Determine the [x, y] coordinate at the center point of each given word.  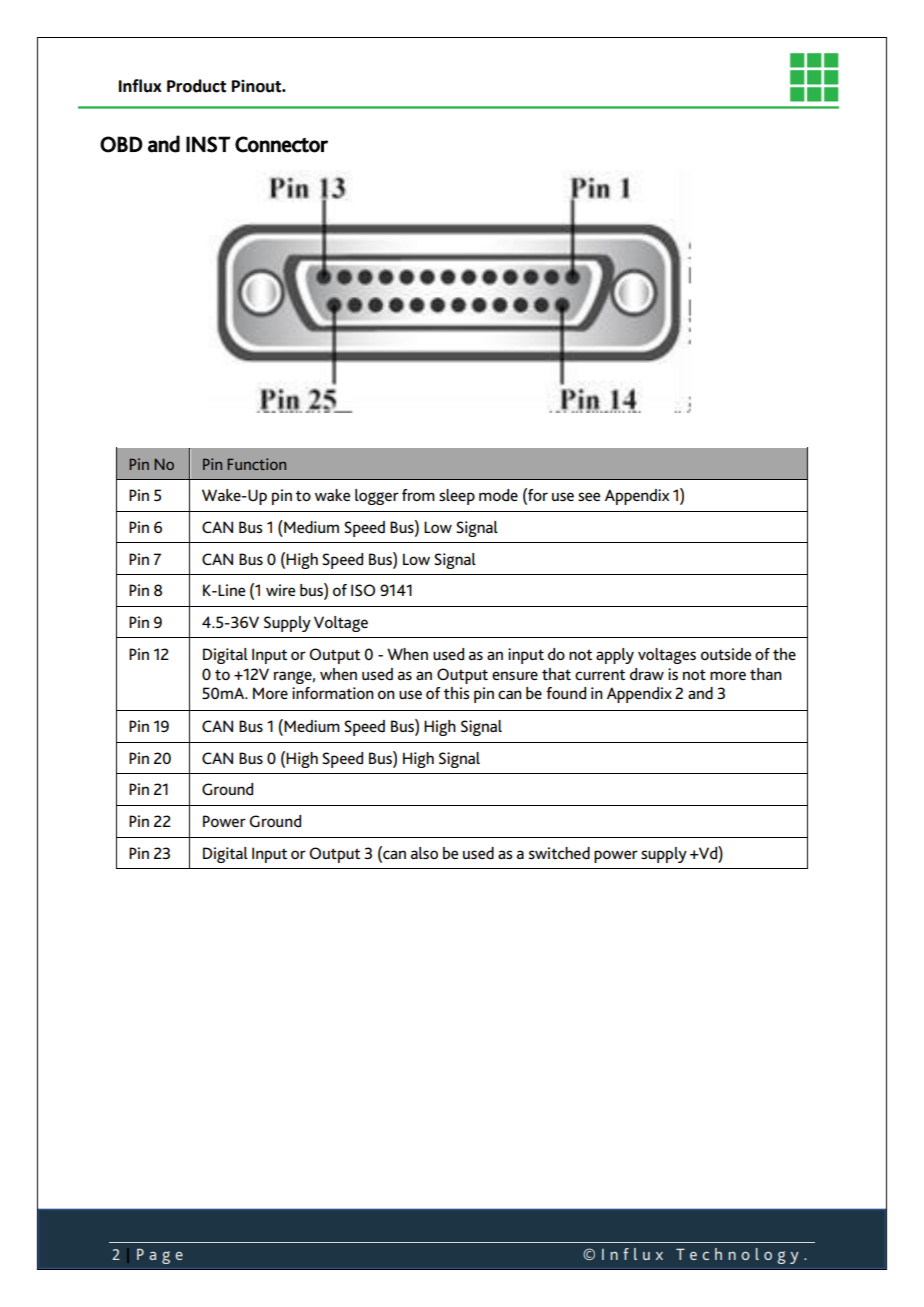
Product [196, 86]
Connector [281, 144]
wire [280, 590]
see [589, 496]
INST [208, 144]
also [424, 853]
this [456, 693]
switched [559, 853]
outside [726, 654]
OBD [121, 144]
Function [256, 464]
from [418, 495]
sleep [457, 497]
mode [498, 495]
